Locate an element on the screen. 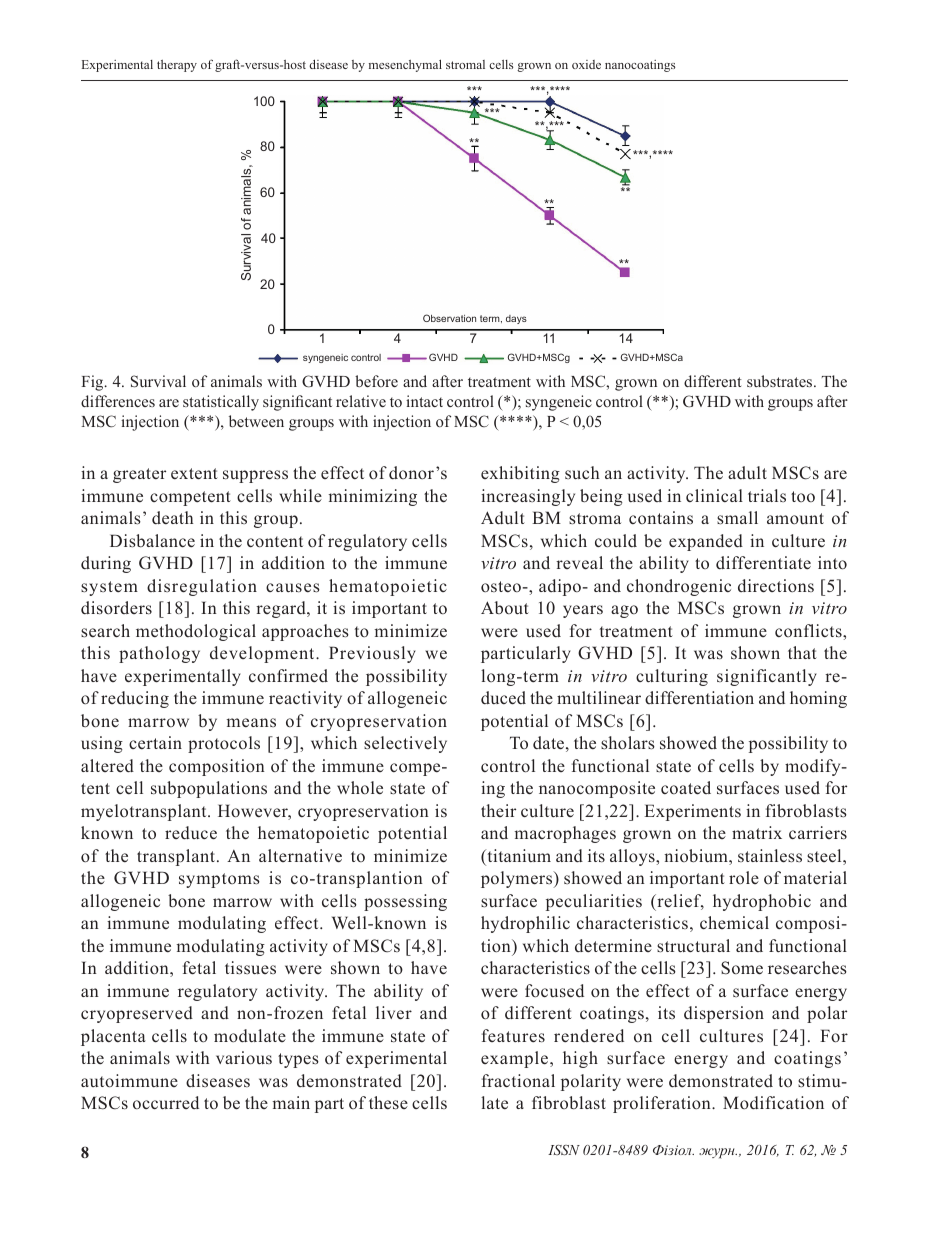  polymers is located at coordinates (518, 879).
